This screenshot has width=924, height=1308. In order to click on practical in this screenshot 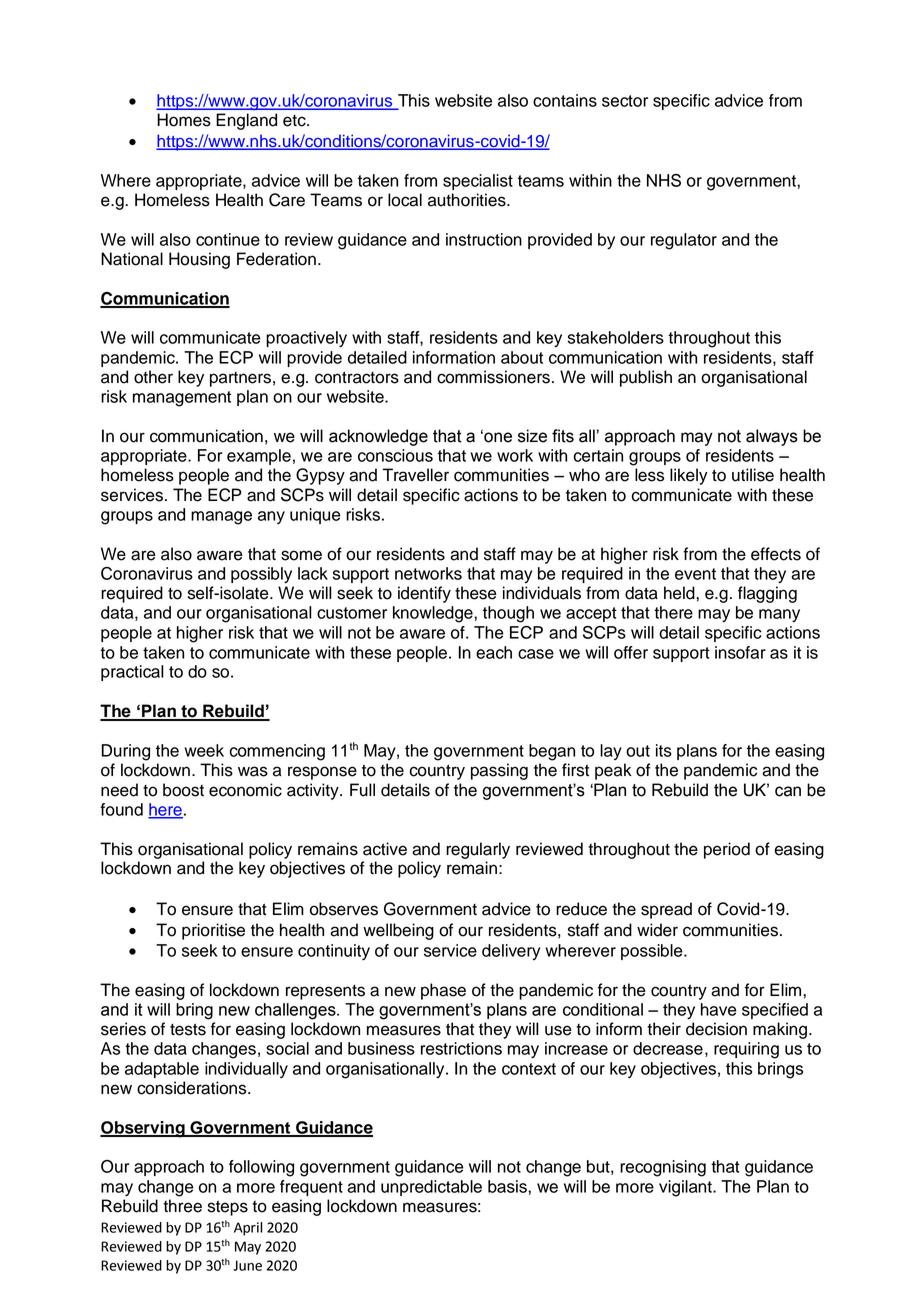, I will do `click(132, 673)`.
